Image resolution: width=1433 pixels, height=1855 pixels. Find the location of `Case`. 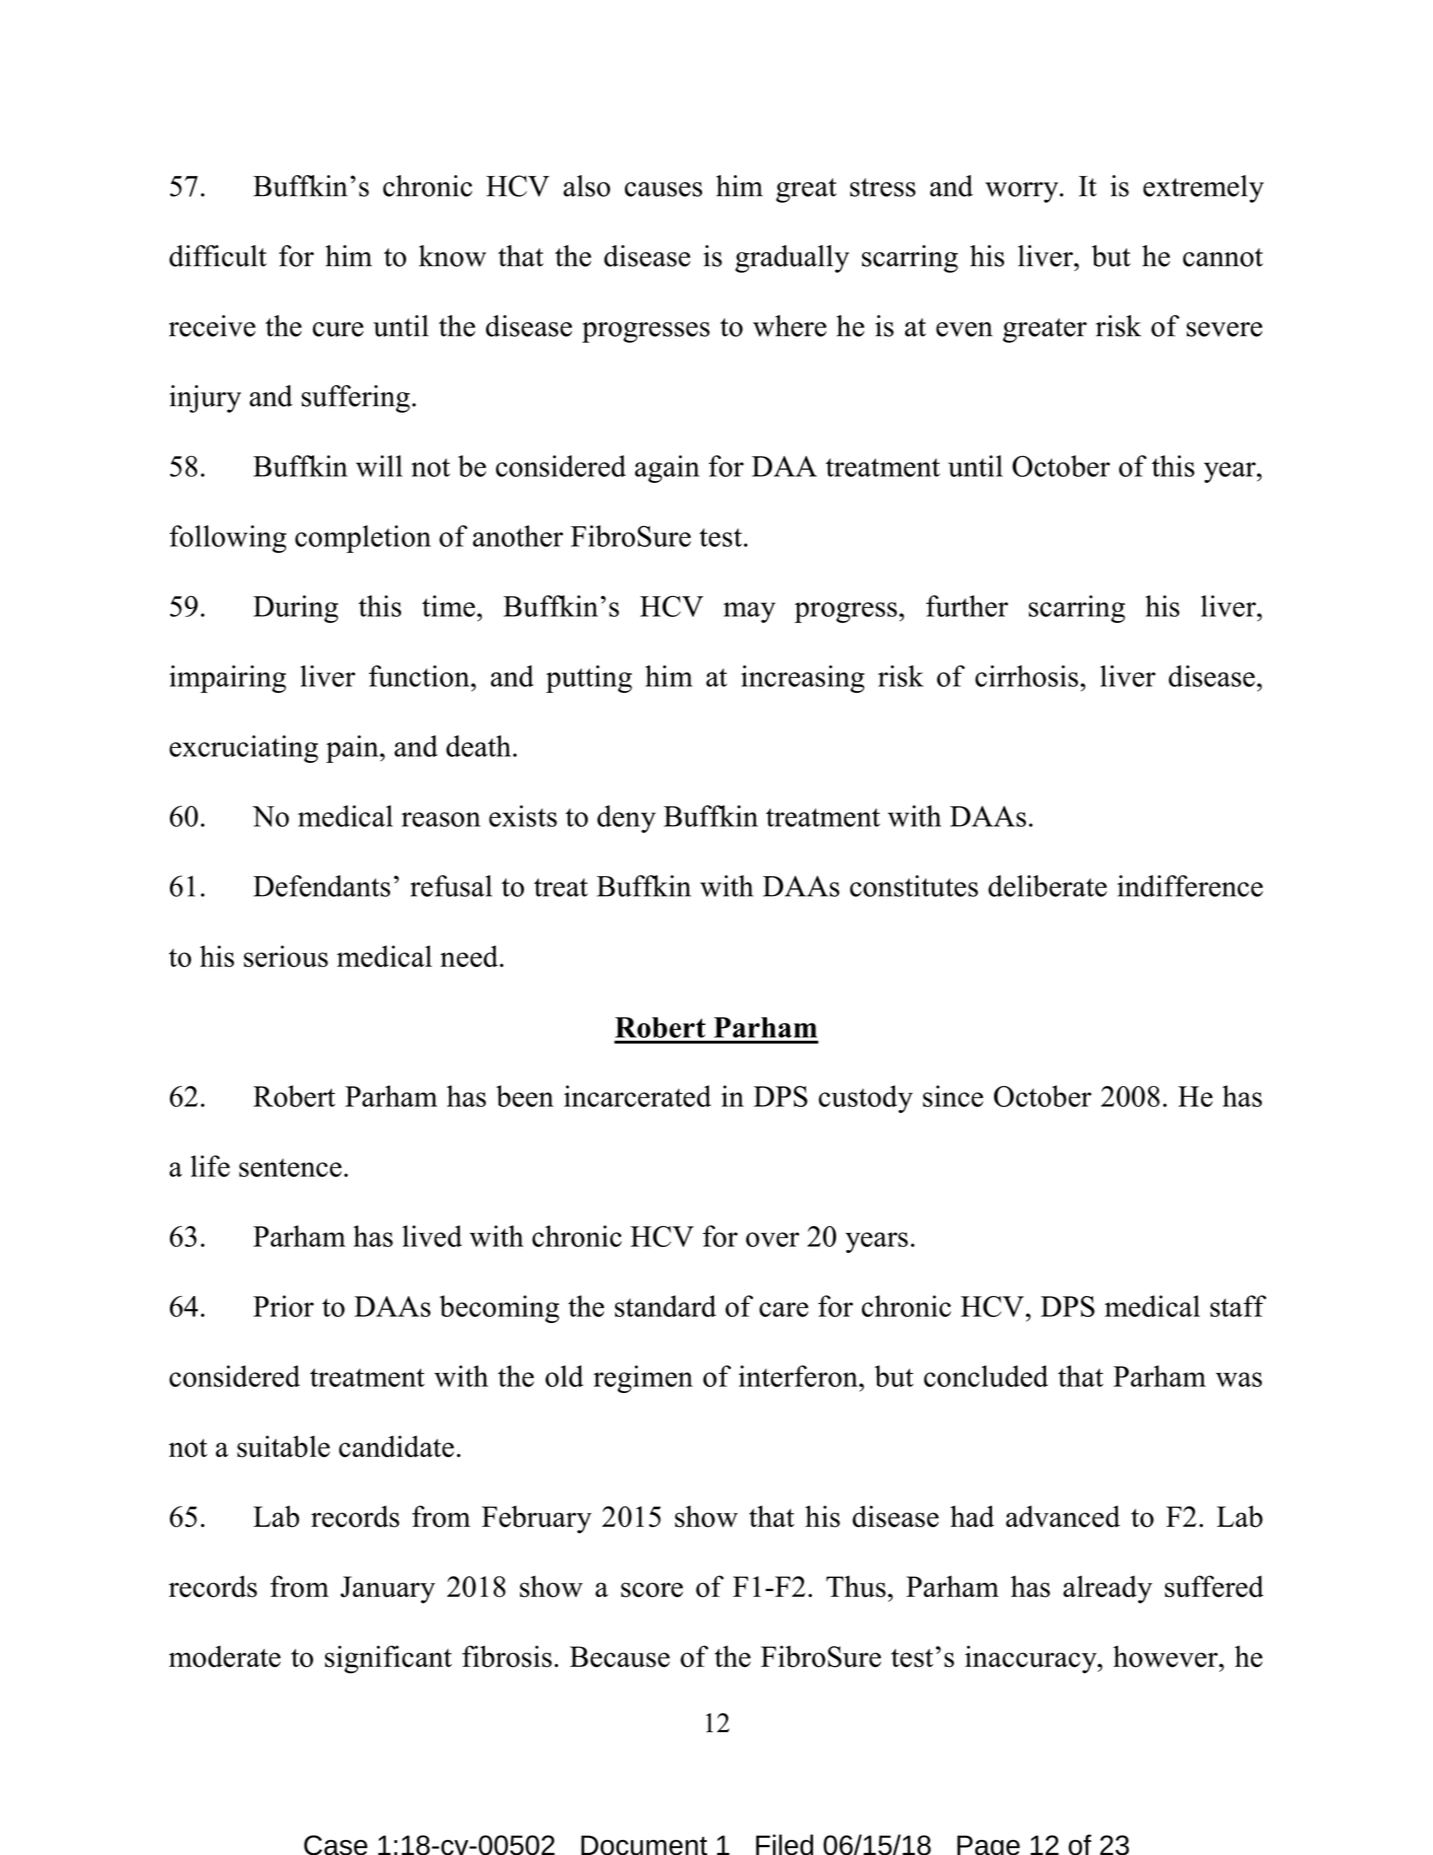

Case is located at coordinates (336, 1845).
